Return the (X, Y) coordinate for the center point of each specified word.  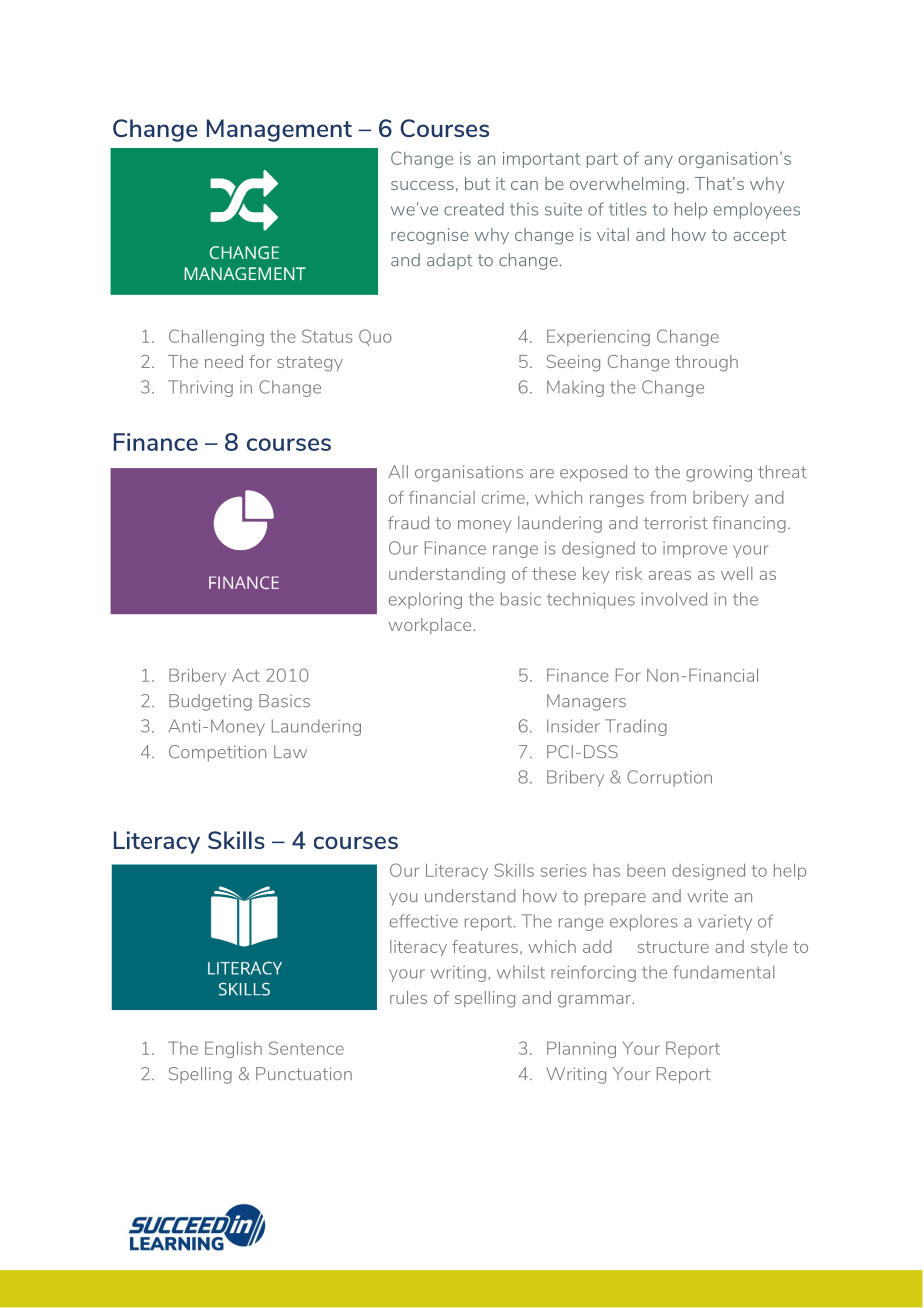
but (477, 183)
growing (719, 473)
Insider (573, 726)
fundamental (723, 972)
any (659, 161)
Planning (581, 1049)
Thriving (200, 388)
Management (279, 130)
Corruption (669, 778)
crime (503, 497)
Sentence (306, 1048)
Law (290, 751)
